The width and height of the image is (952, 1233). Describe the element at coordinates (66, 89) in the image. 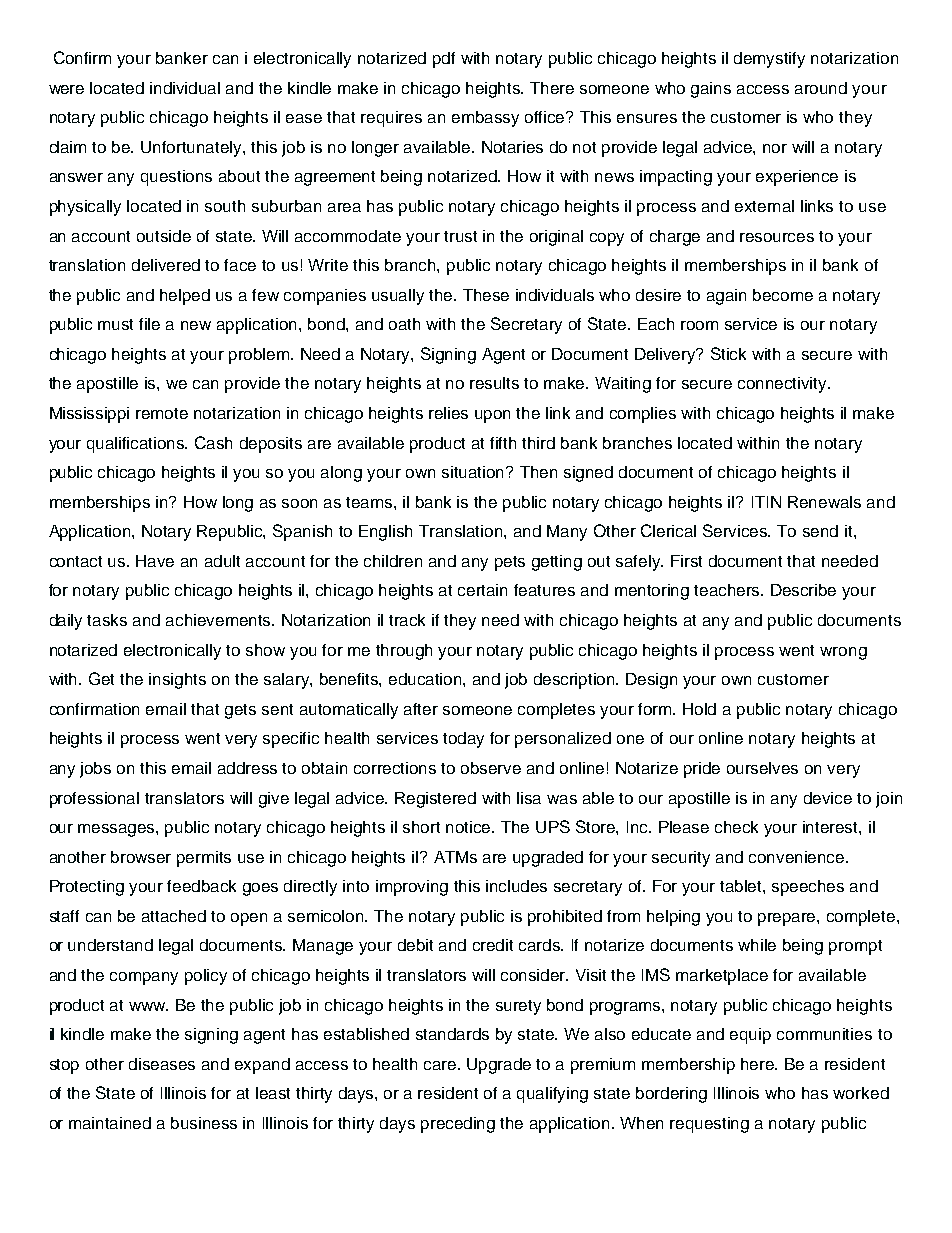

I see `were` at that location.
